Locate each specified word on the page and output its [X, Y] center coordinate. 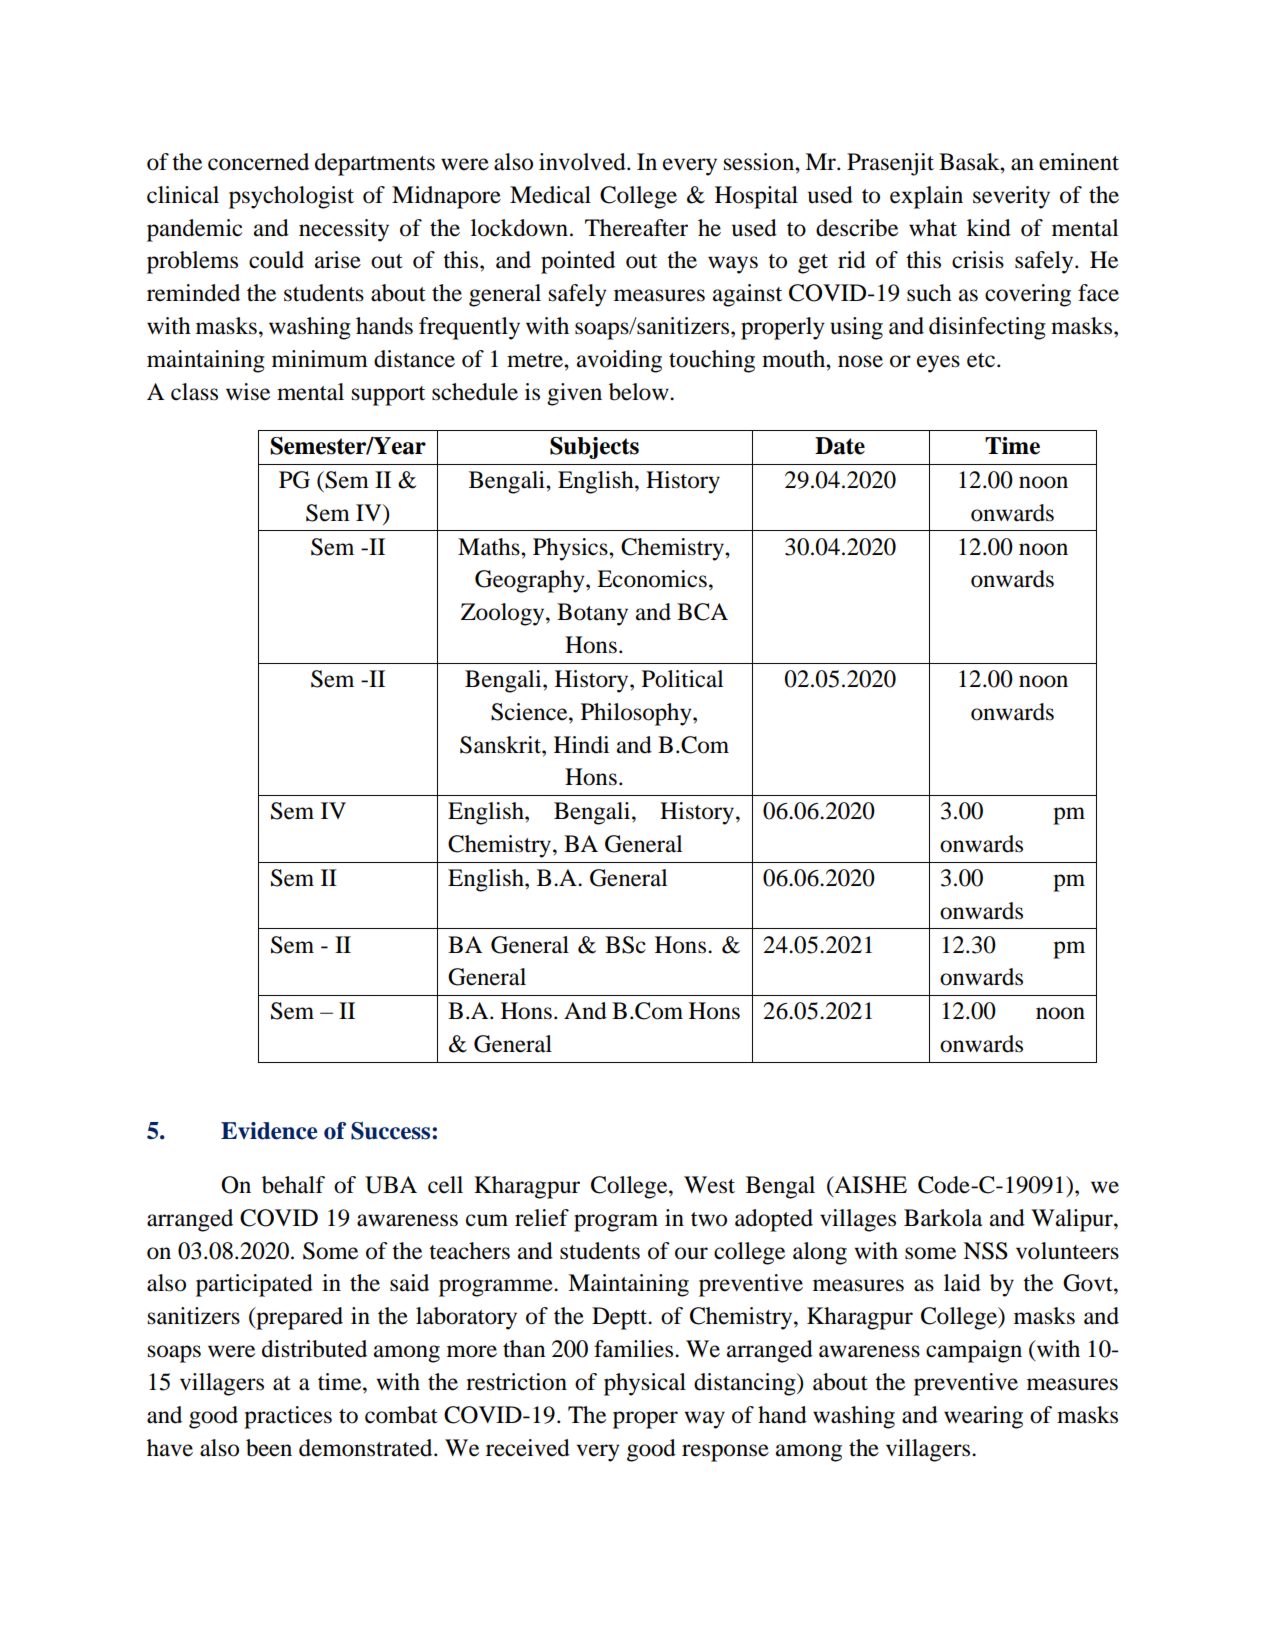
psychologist [291, 197]
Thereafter [636, 228]
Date [840, 446]
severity [1011, 197]
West [709, 1185]
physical [645, 1384]
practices [288, 1417]
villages [858, 1220]
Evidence [269, 1131]
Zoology [504, 614]
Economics [652, 579]
